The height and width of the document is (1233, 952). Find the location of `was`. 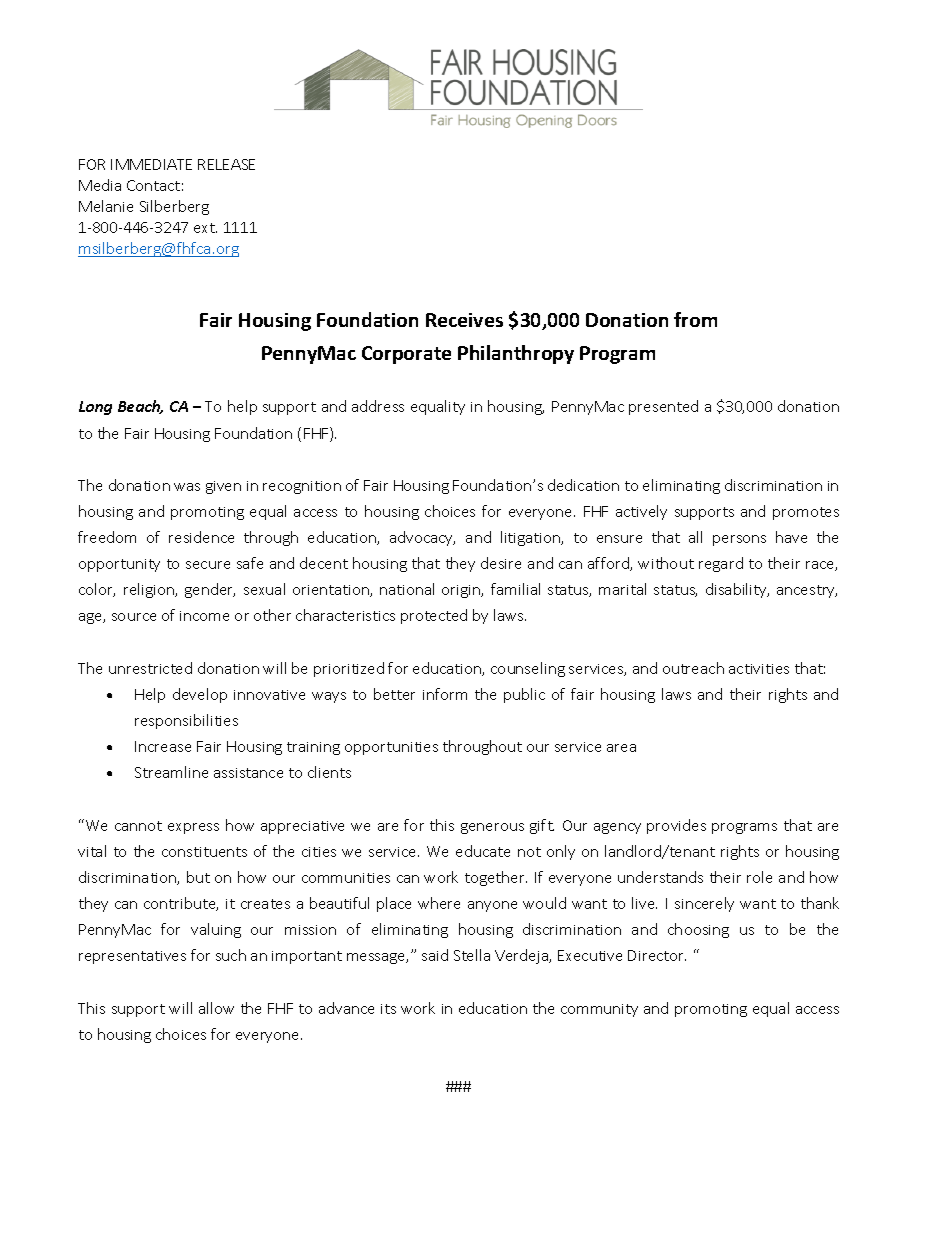

was is located at coordinates (187, 487).
